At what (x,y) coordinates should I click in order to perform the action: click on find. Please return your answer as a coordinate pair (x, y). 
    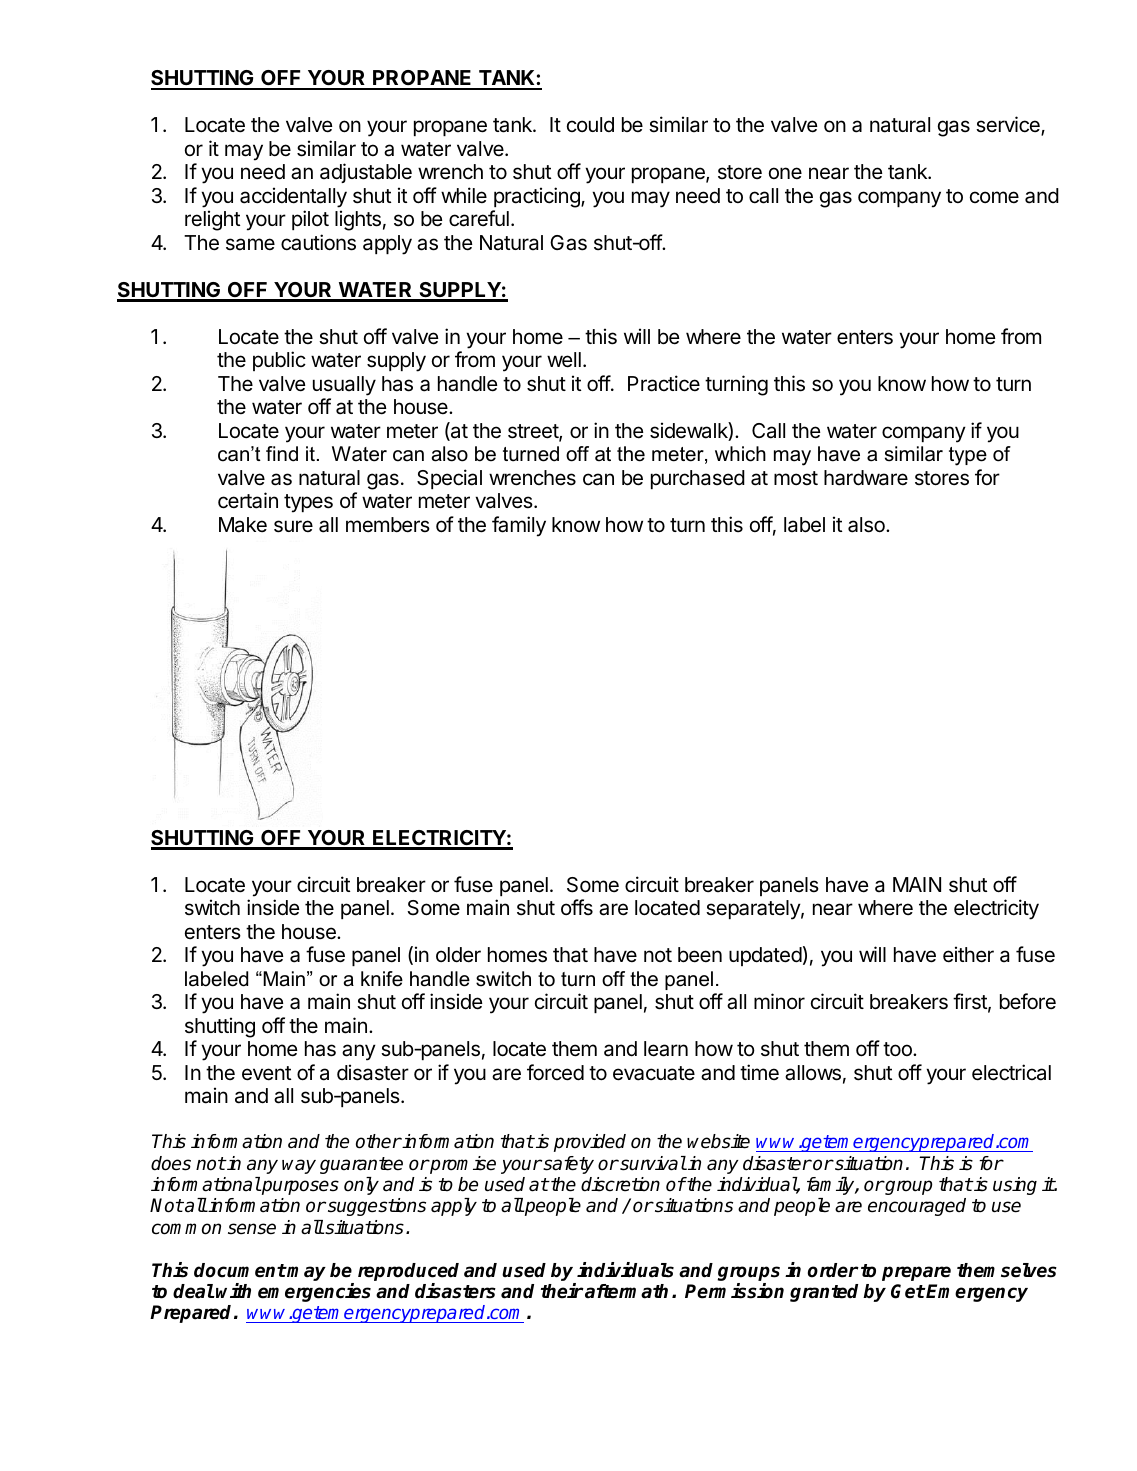
    Looking at the image, I should click on (282, 454).
